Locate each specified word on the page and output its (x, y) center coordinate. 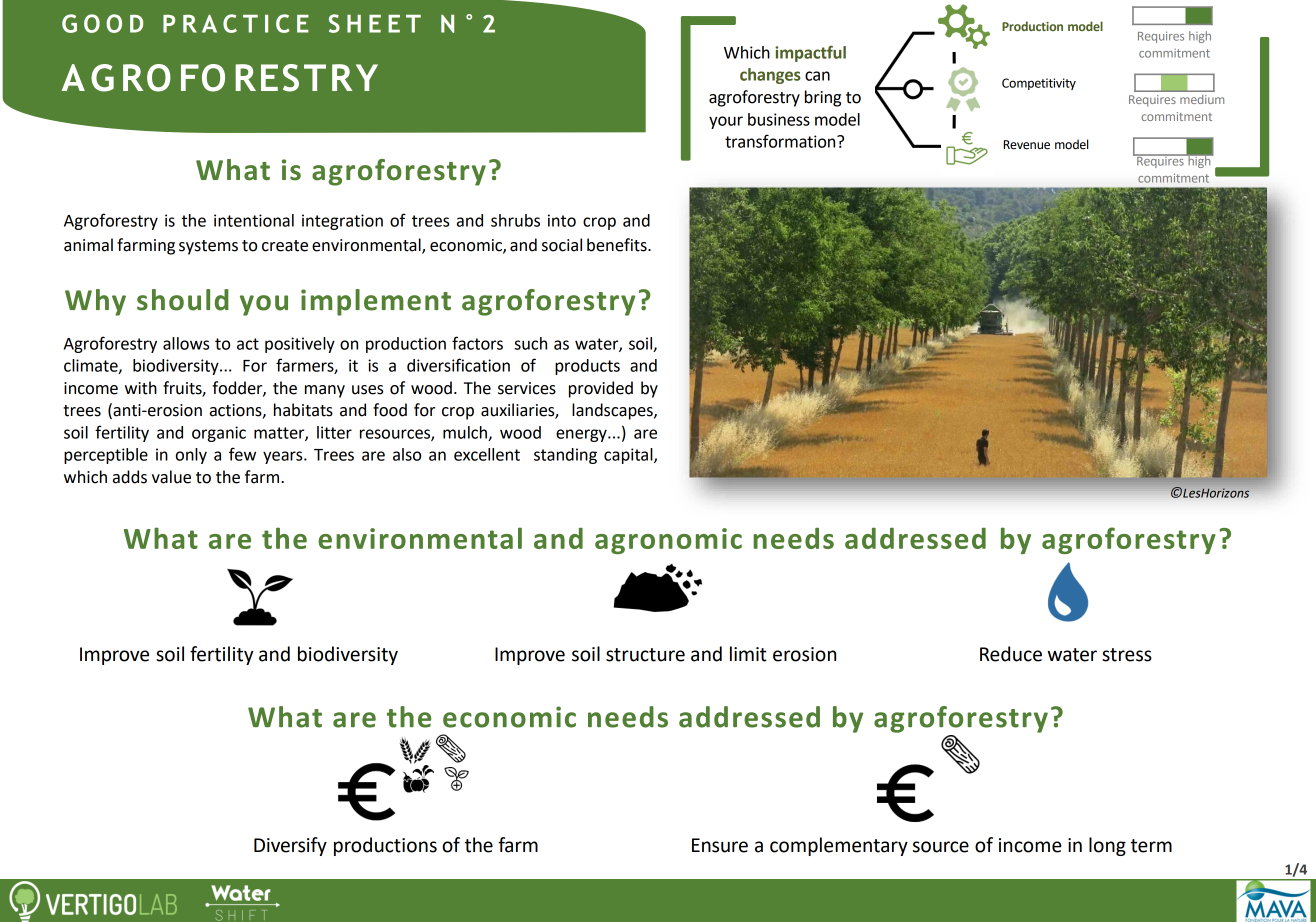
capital (629, 456)
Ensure (720, 845)
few (242, 454)
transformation (781, 141)
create (285, 246)
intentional (254, 220)
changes (770, 76)
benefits (618, 245)
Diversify (290, 846)
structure (645, 655)
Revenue (1027, 145)
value (171, 477)
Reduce (1011, 654)
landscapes (613, 411)
